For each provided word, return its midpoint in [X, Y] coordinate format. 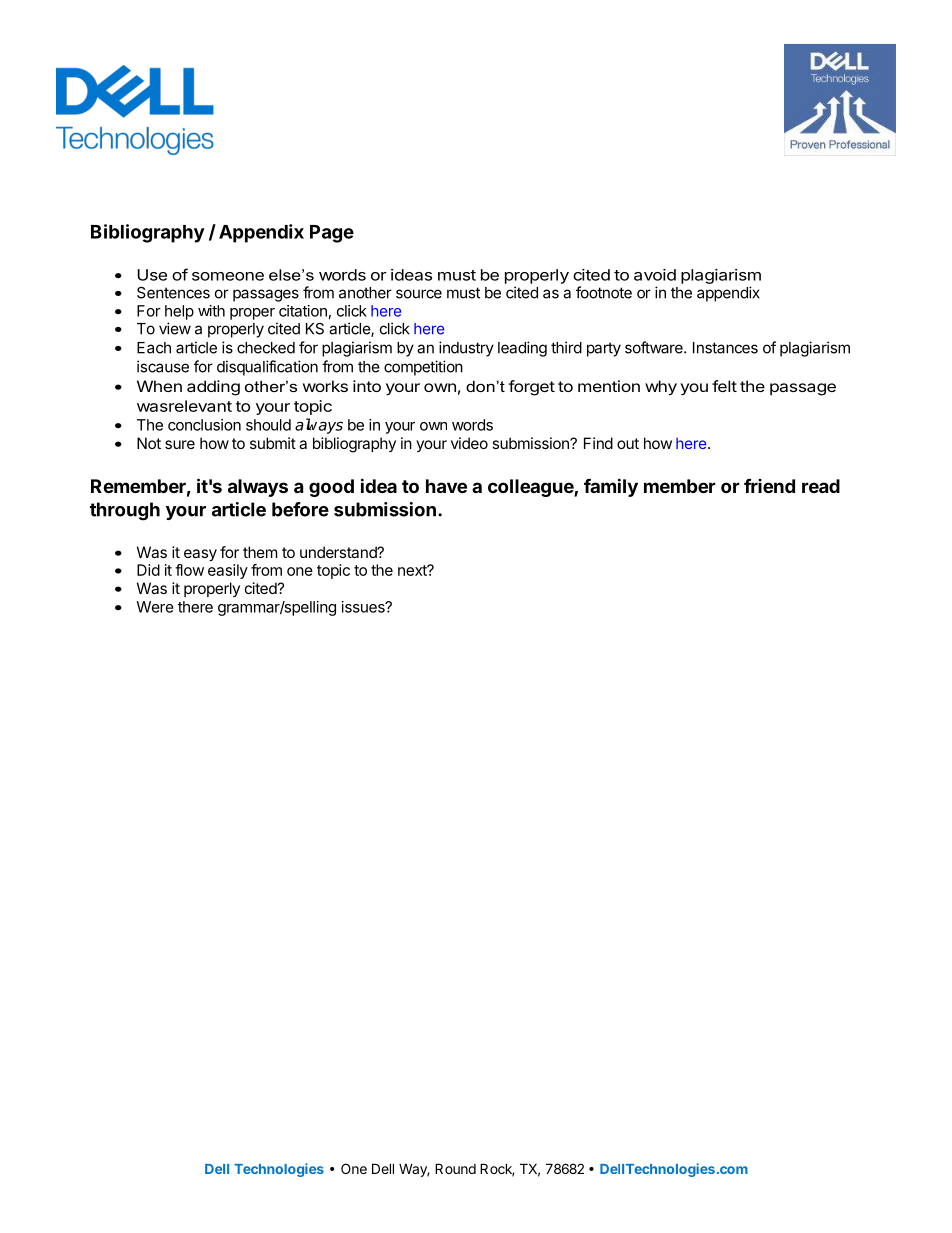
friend [769, 485]
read [821, 486]
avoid [655, 275]
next [413, 570]
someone [228, 276]
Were [155, 607]
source [419, 294]
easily [228, 571]
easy [200, 555]
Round [455, 1168]
